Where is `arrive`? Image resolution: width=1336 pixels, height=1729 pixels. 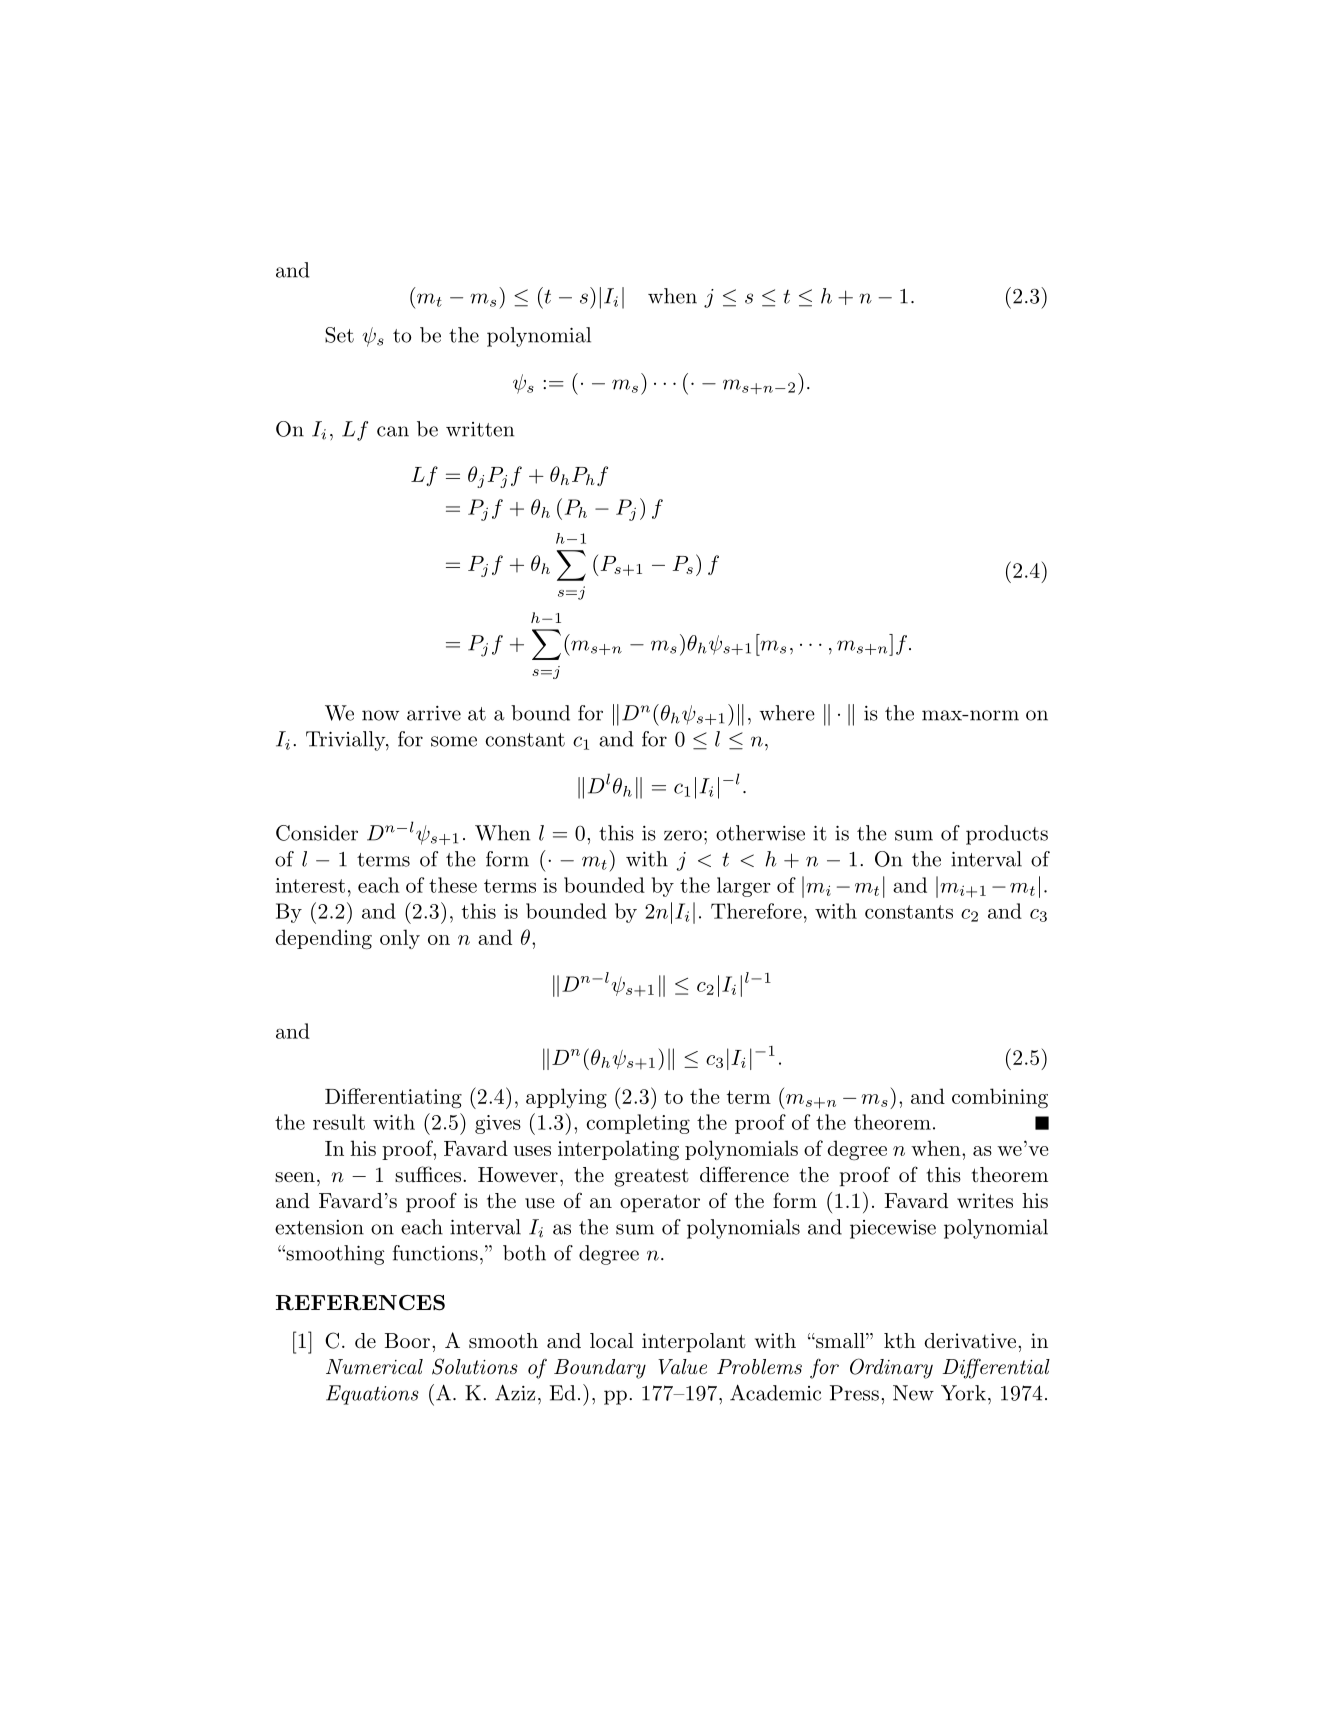 arrive is located at coordinates (434, 713).
